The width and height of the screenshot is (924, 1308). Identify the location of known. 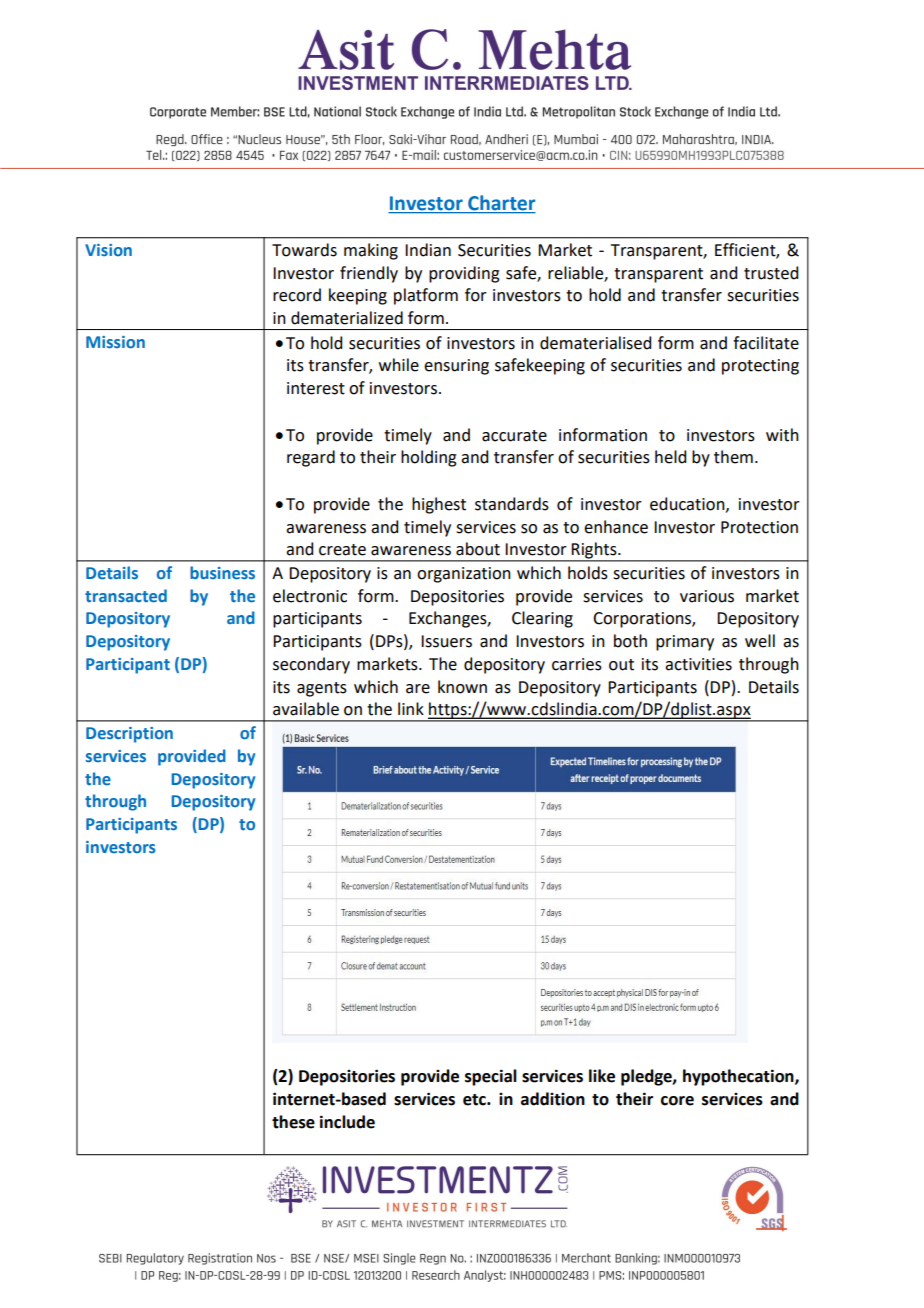
(462, 687).
